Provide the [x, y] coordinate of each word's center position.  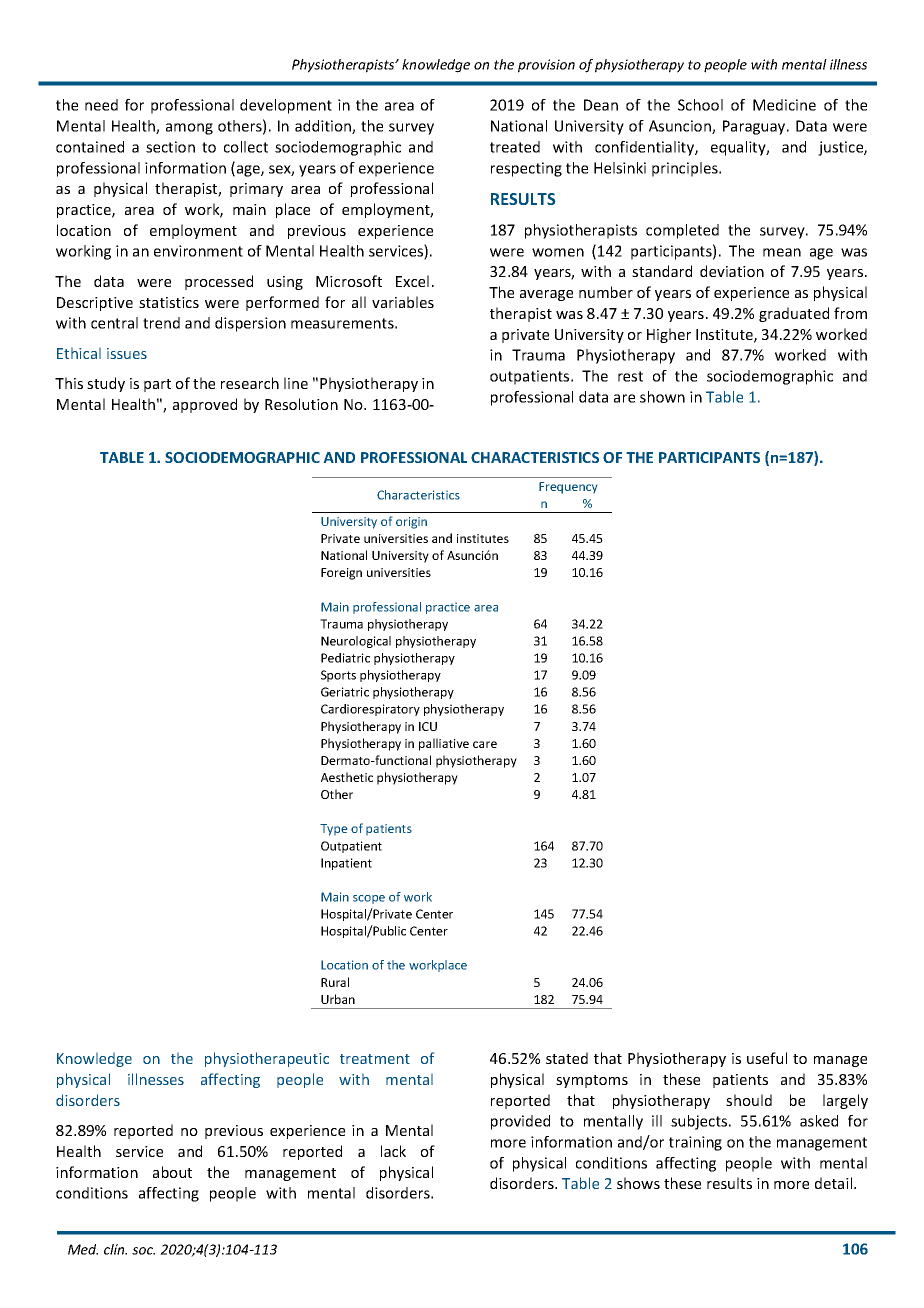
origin [411, 523]
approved [205, 405]
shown [662, 397]
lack [393, 1151]
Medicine [784, 105]
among [189, 129]
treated [515, 147]
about [172, 1172]
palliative [444, 744]
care [485, 744]
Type [333, 830]
